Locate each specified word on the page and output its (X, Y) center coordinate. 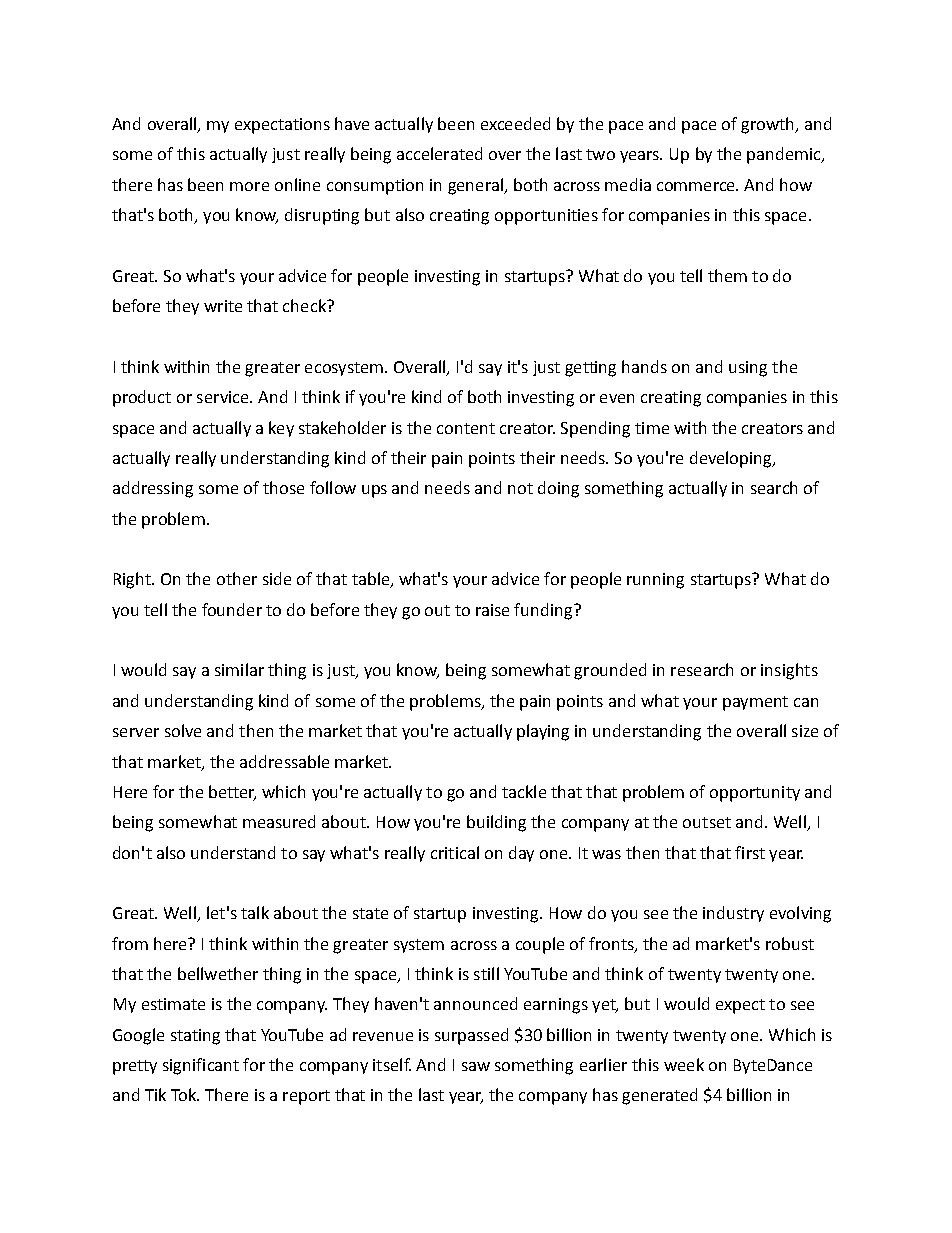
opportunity (755, 794)
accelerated (439, 153)
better (232, 793)
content (466, 428)
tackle (524, 791)
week (684, 1064)
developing (732, 459)
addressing (153, 489)
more (249, 186)
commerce (697, 186)
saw (476, 1066)
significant (201, 1066)
